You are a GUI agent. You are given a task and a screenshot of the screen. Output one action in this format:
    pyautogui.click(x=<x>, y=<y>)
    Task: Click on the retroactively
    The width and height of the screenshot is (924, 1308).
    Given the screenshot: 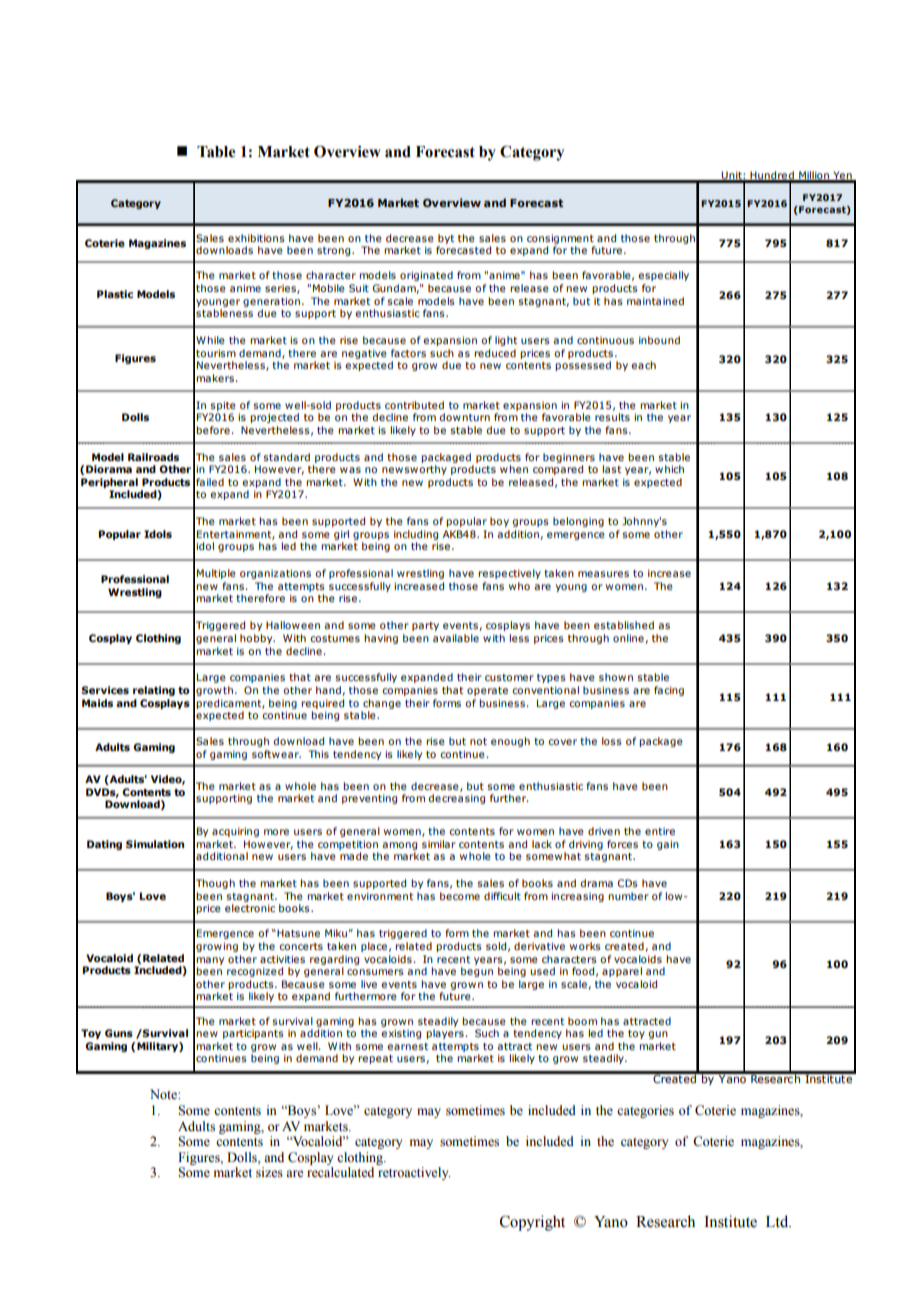 What is the action you would take?
    pyautogui.click(x=414, y=1173)
